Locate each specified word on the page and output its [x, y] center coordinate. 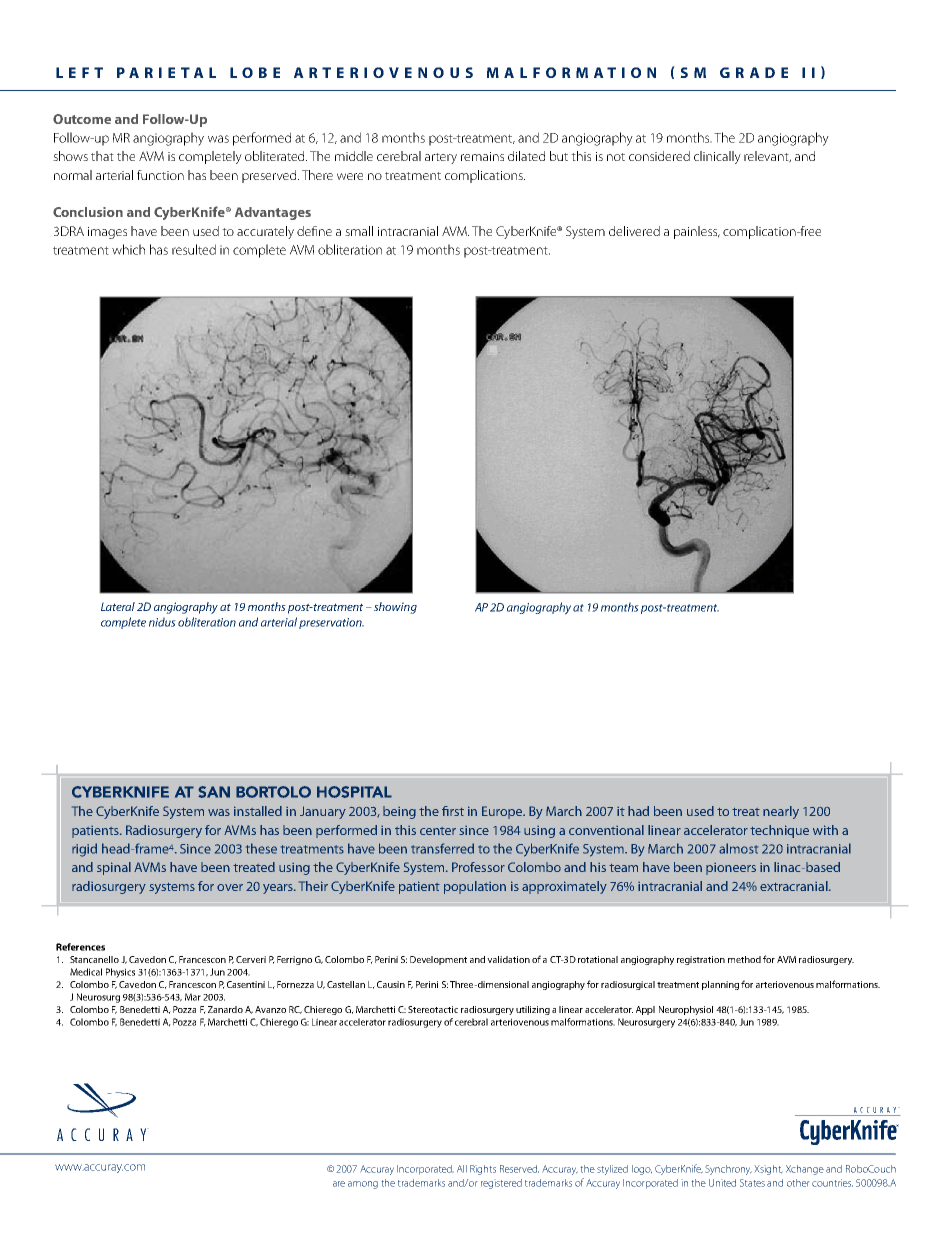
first [453, 811]
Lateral [118, 606]
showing [395, 608]
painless [697, 232]
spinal [114, 868]
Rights [483, 1170]
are [339, 1184]
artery [441, 158]
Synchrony [728, 1170]
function [160, 175]
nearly [781, 812]
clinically [717, 157]
